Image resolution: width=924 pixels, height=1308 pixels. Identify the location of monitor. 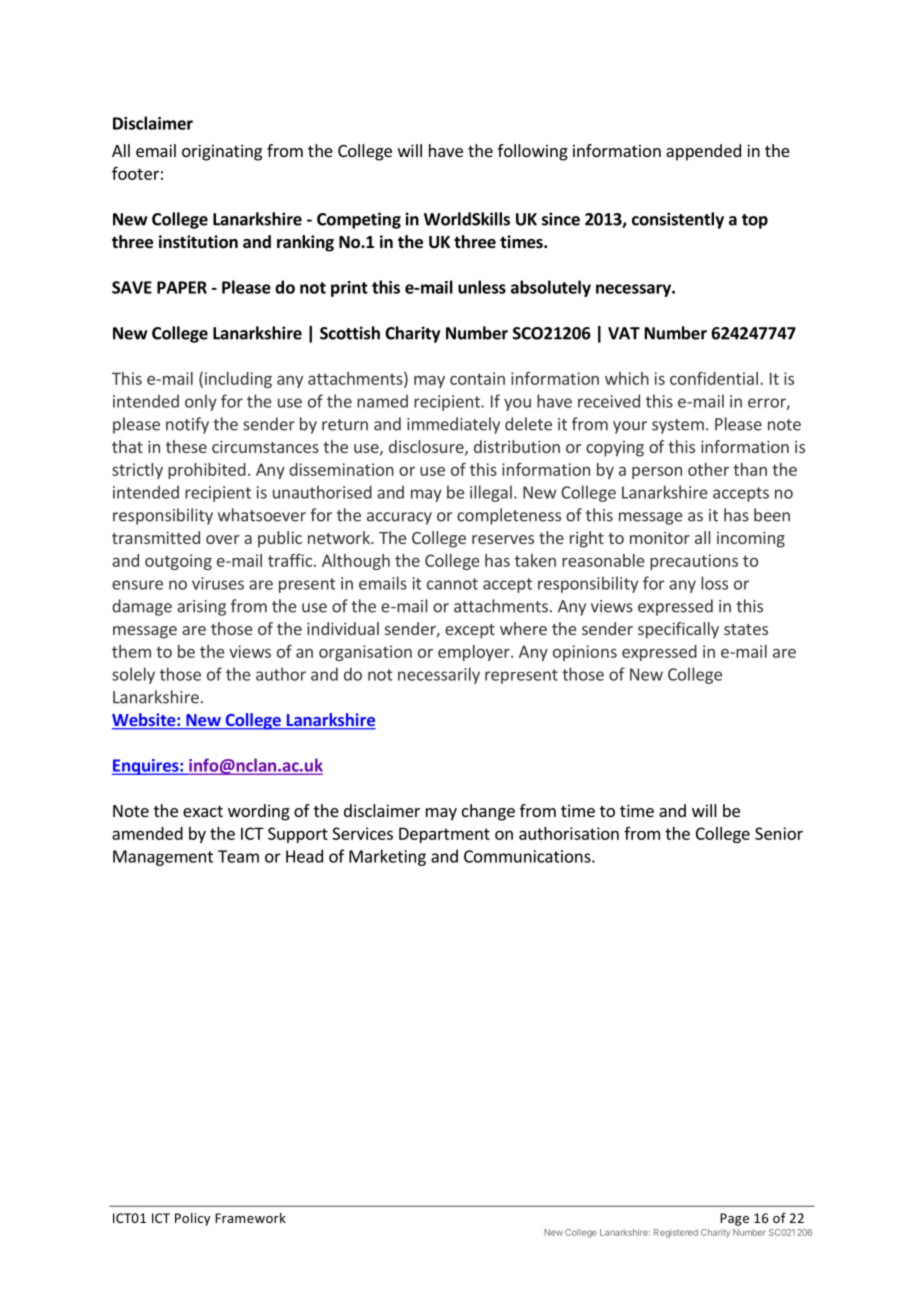
(660, 537).
